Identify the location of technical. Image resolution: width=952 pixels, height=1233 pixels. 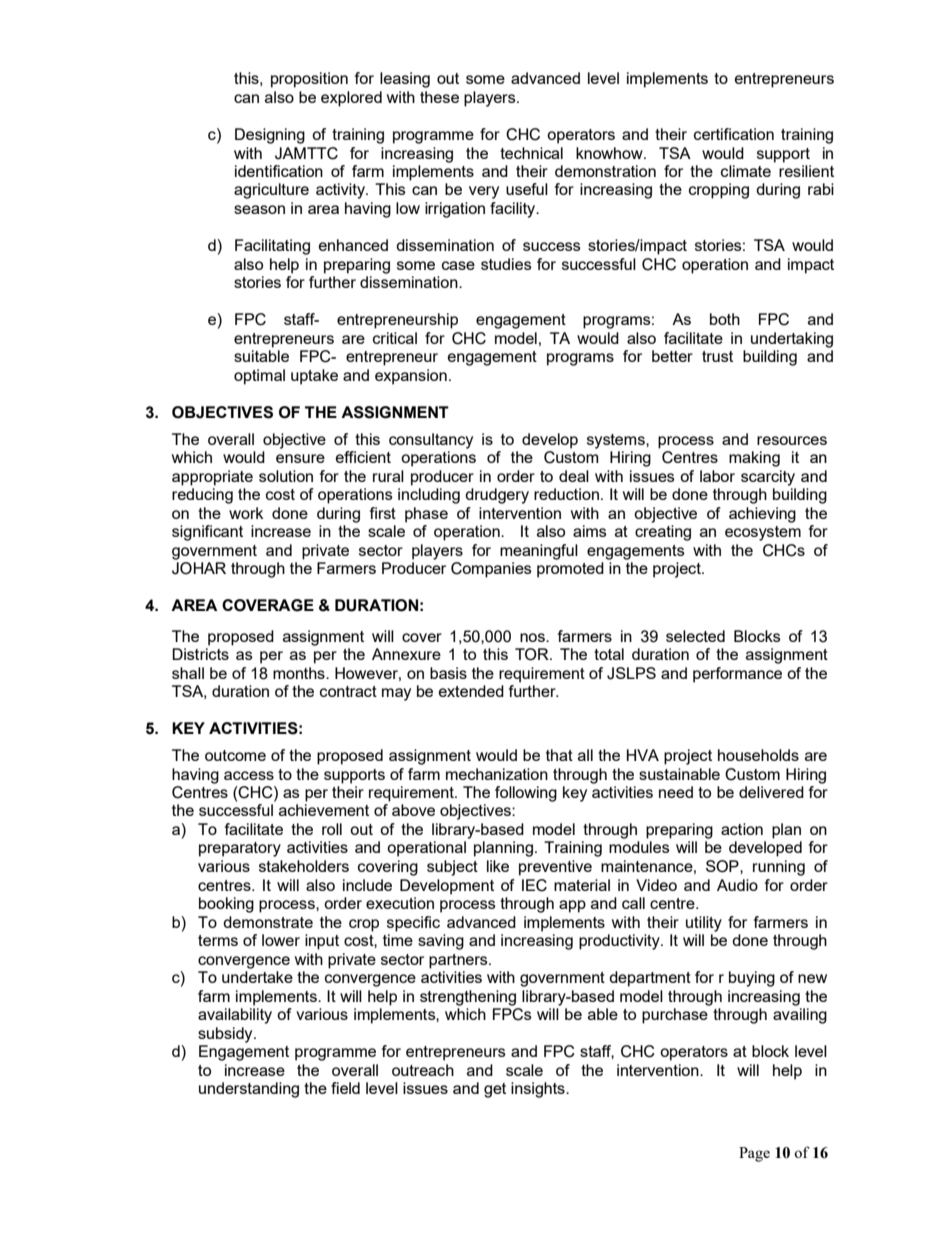
(531, 153).
